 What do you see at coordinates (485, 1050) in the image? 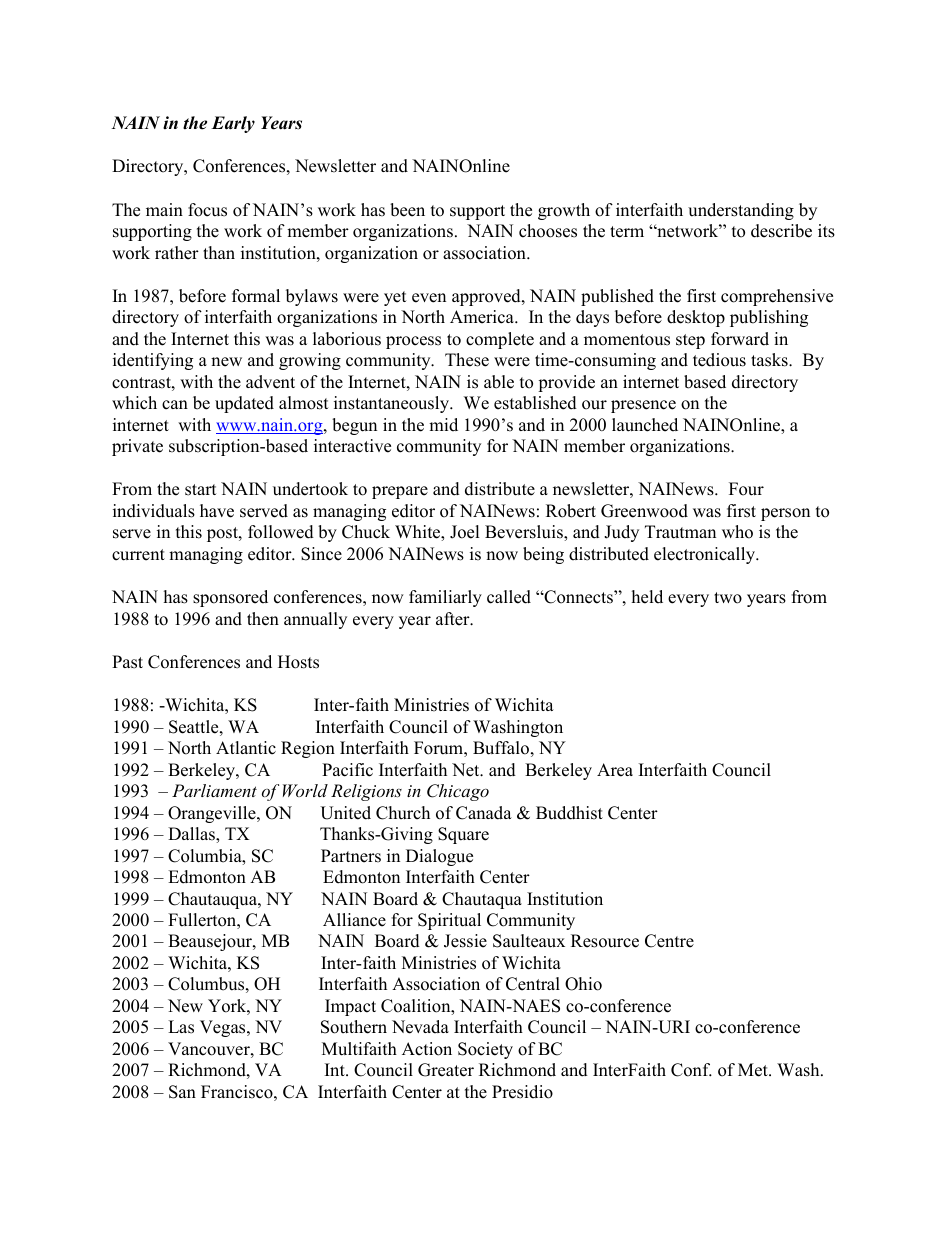
I see `Society` at bounding box center [485, 1050].
